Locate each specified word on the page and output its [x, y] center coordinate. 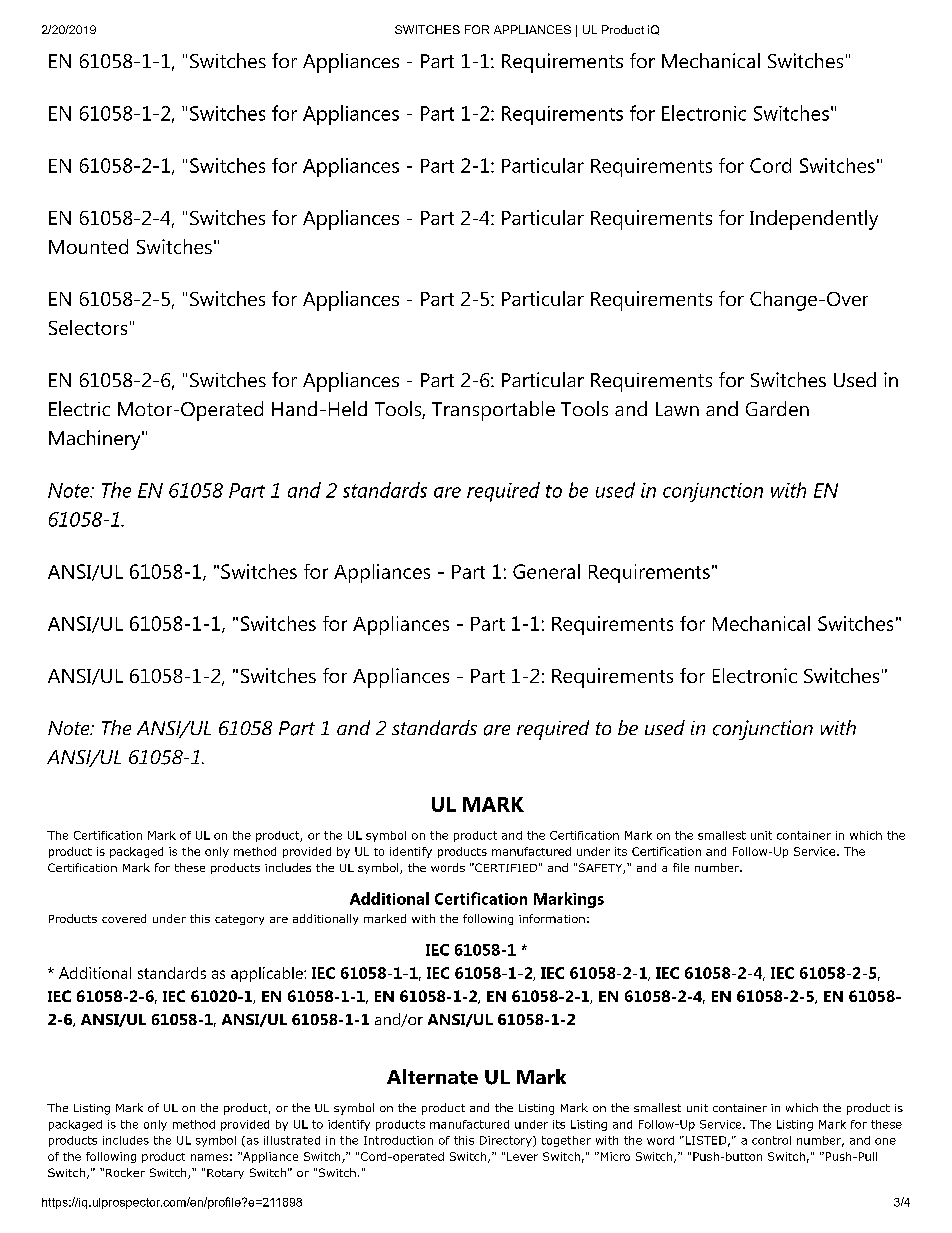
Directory [507, 1141]
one [885, 1141]
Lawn [677, 409]
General [546, 571]
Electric [79, 408]
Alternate [432, 1077]
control [771, 1140]
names [209, 1157]
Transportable [493, 411]
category [239, 920]
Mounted [88, 246]
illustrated [292, 1140]
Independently [814, 220]
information [552, 918]
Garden [777, 408]
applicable [268, 974]
